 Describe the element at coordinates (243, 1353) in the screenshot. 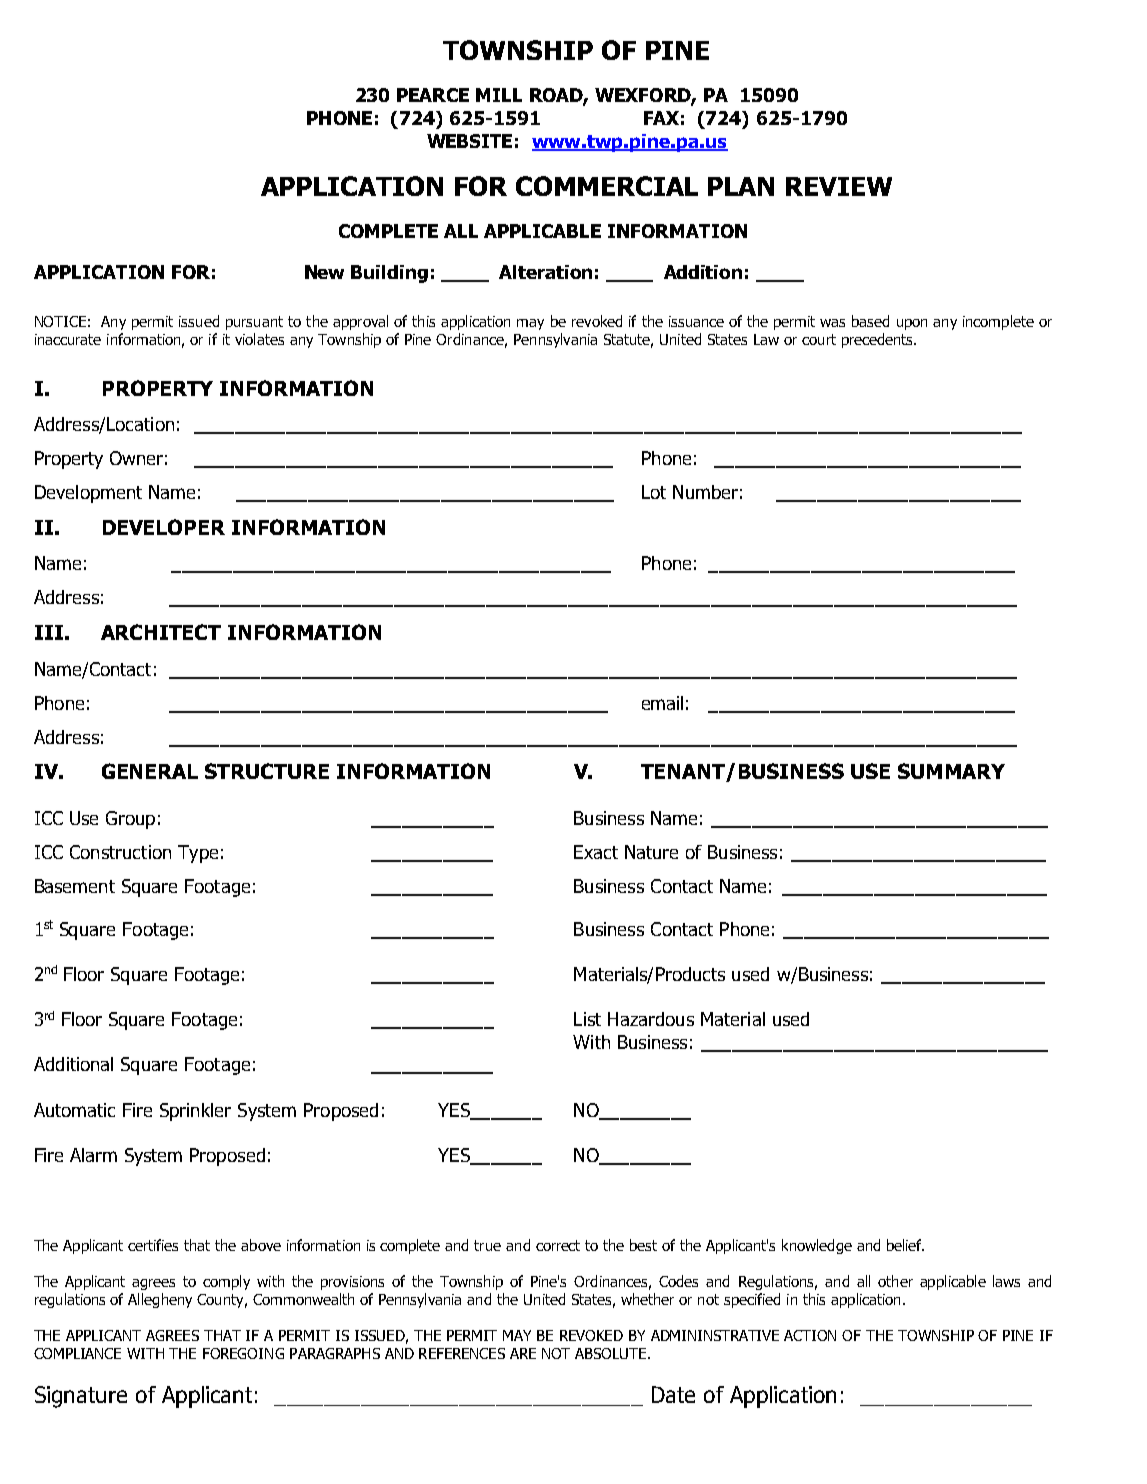

I see `FOREGOING` at that location.
